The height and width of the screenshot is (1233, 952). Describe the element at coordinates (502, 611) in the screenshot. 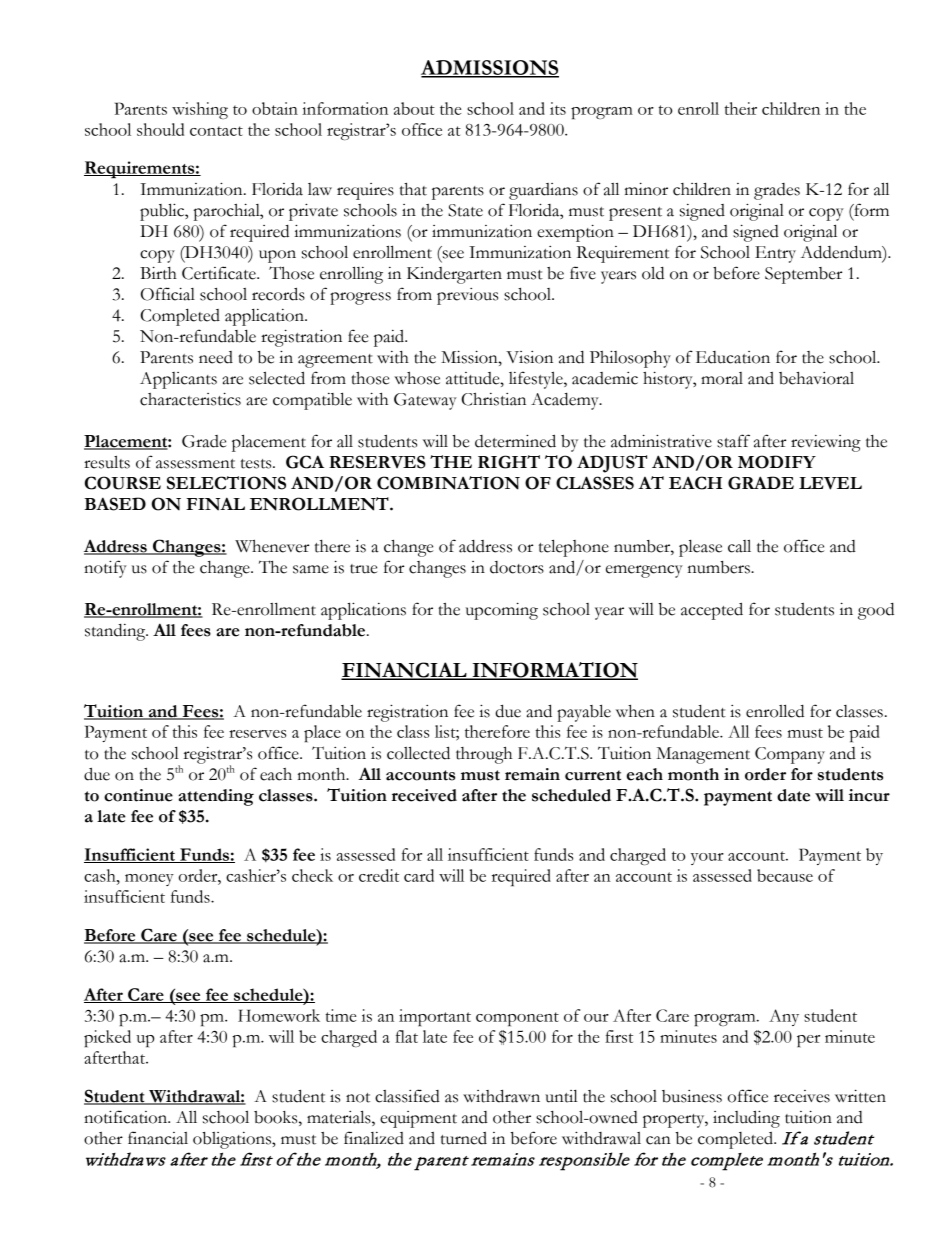

I see `upcoming` at that location.
